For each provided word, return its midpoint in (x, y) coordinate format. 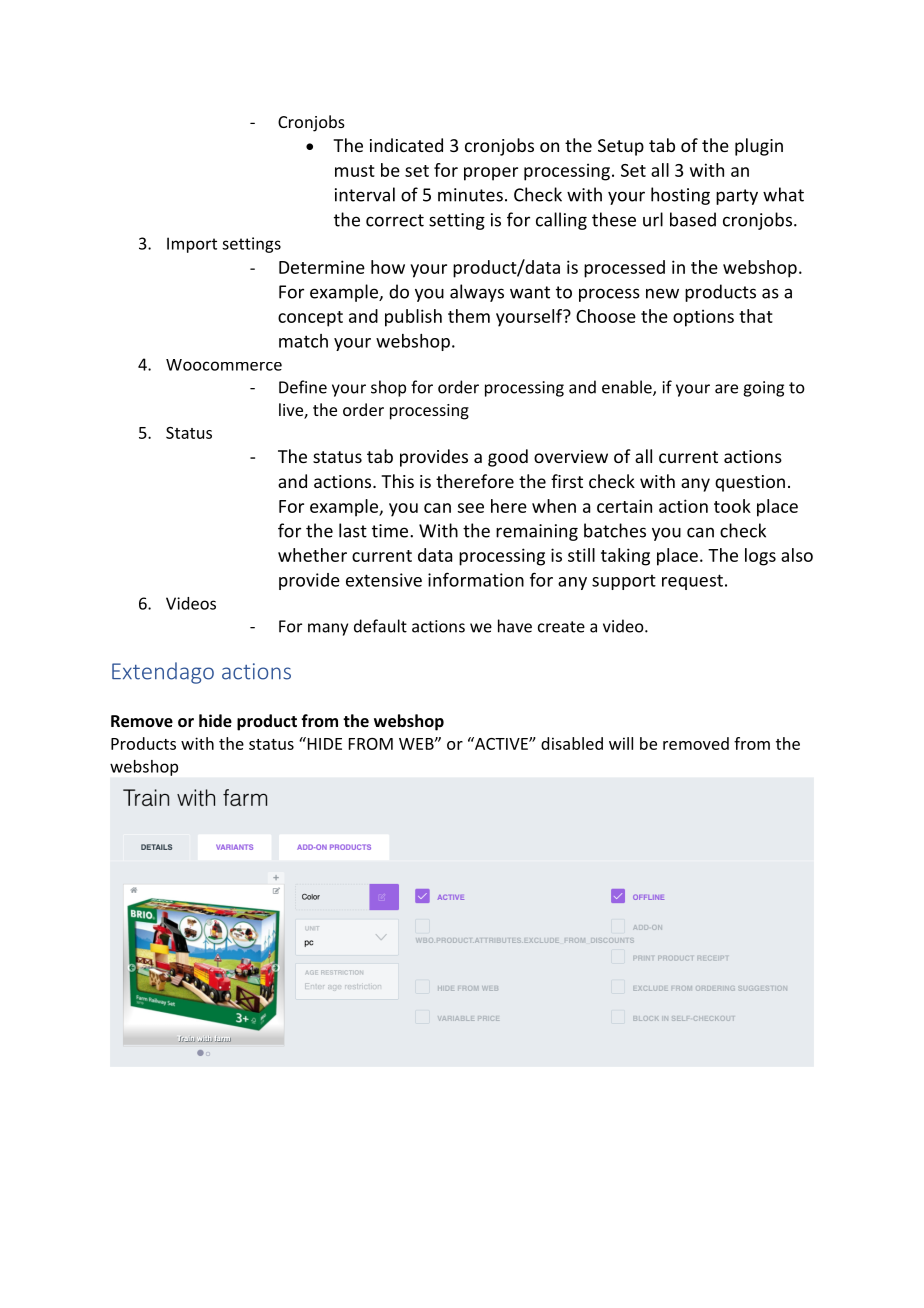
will (621, 743)
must (355, 171)
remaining (537, 532)
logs (760, 557)
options (703, 318)
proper (491, 174)
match (303, 341)
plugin (759, 147)
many (328, 629)
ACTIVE (501, 743)
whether (312, 555)
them (469, 316)
